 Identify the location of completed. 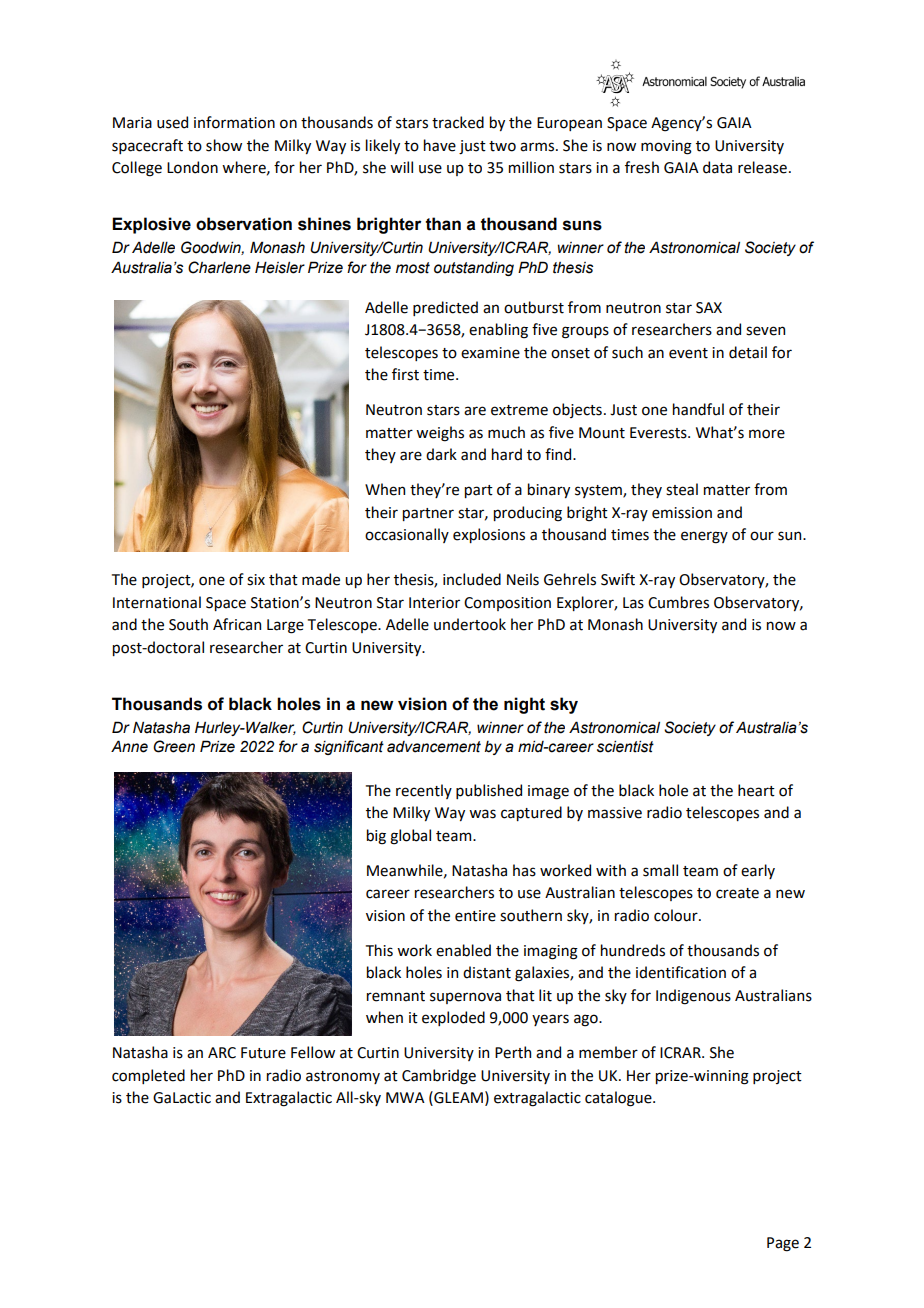
(148, 1076).
